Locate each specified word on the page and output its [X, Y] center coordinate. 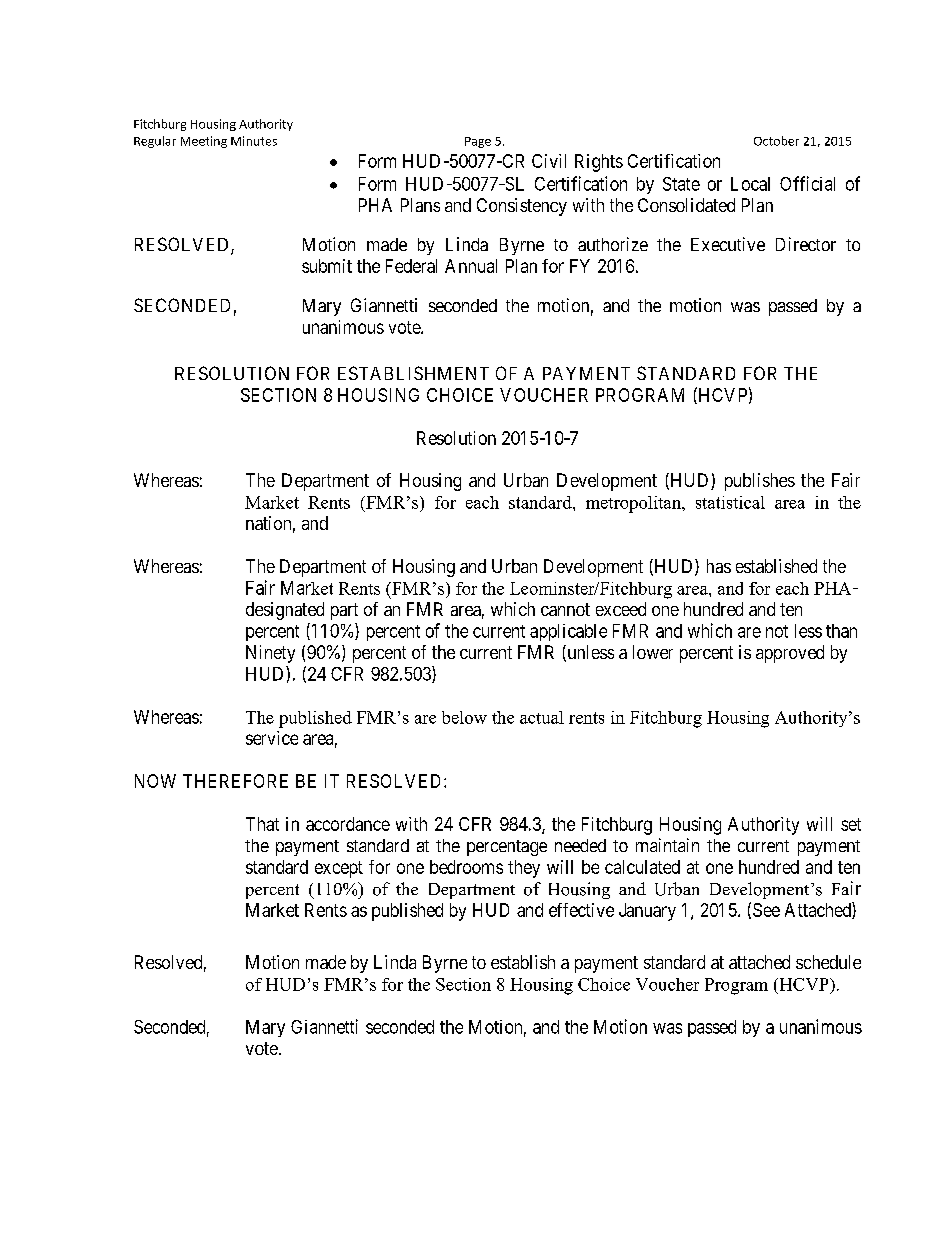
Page [478, 142]
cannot [565, 609]
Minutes [254, 141]
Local [750, 184]
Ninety [270, 654]
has [719, 566]
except [339, 869]
